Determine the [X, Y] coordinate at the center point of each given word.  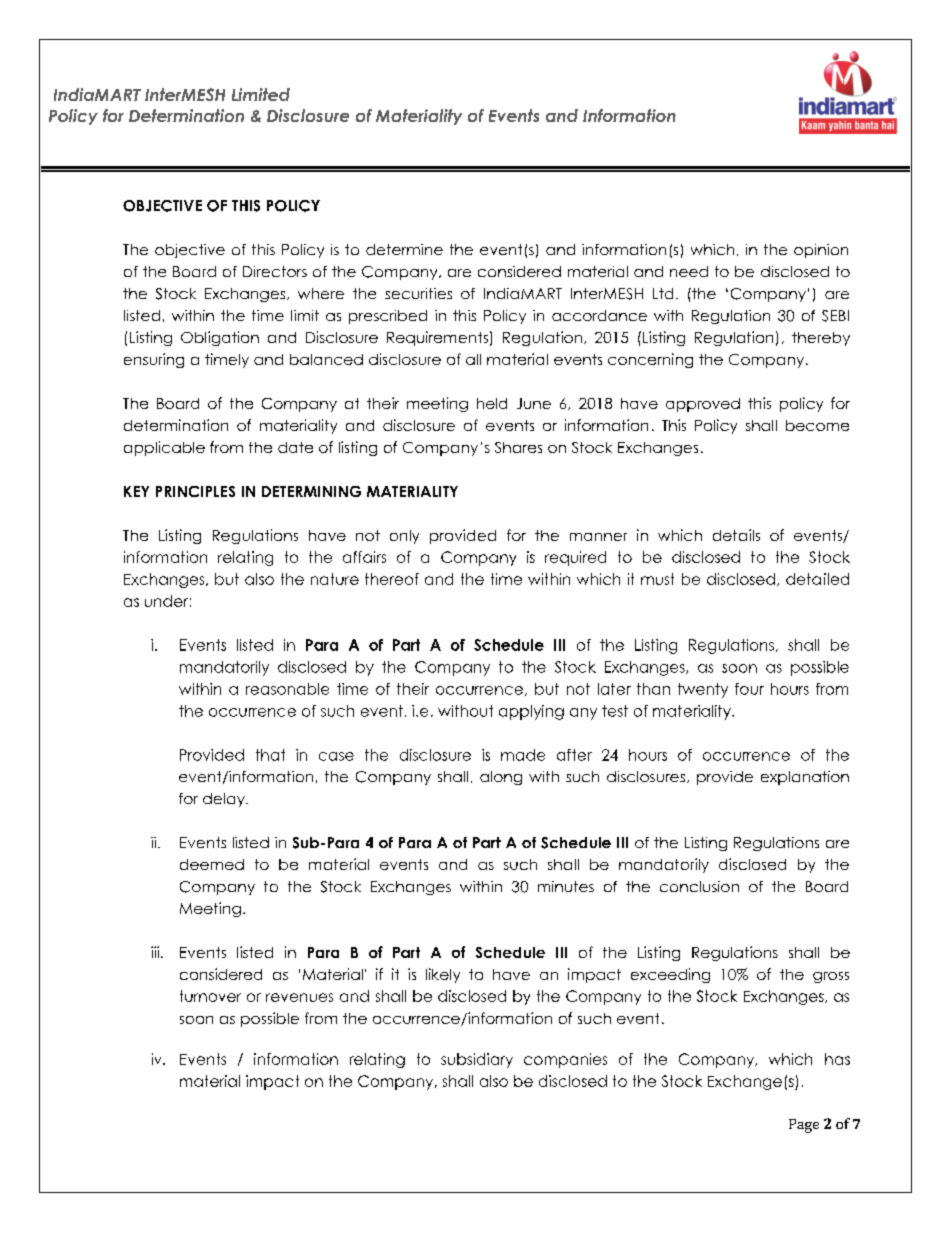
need [689, 271]
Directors [275, 271]
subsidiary [477, 1060]
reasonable [287, 689]
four [749, 689]
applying [531, 712]
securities [418, 293]
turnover [210, 996]
